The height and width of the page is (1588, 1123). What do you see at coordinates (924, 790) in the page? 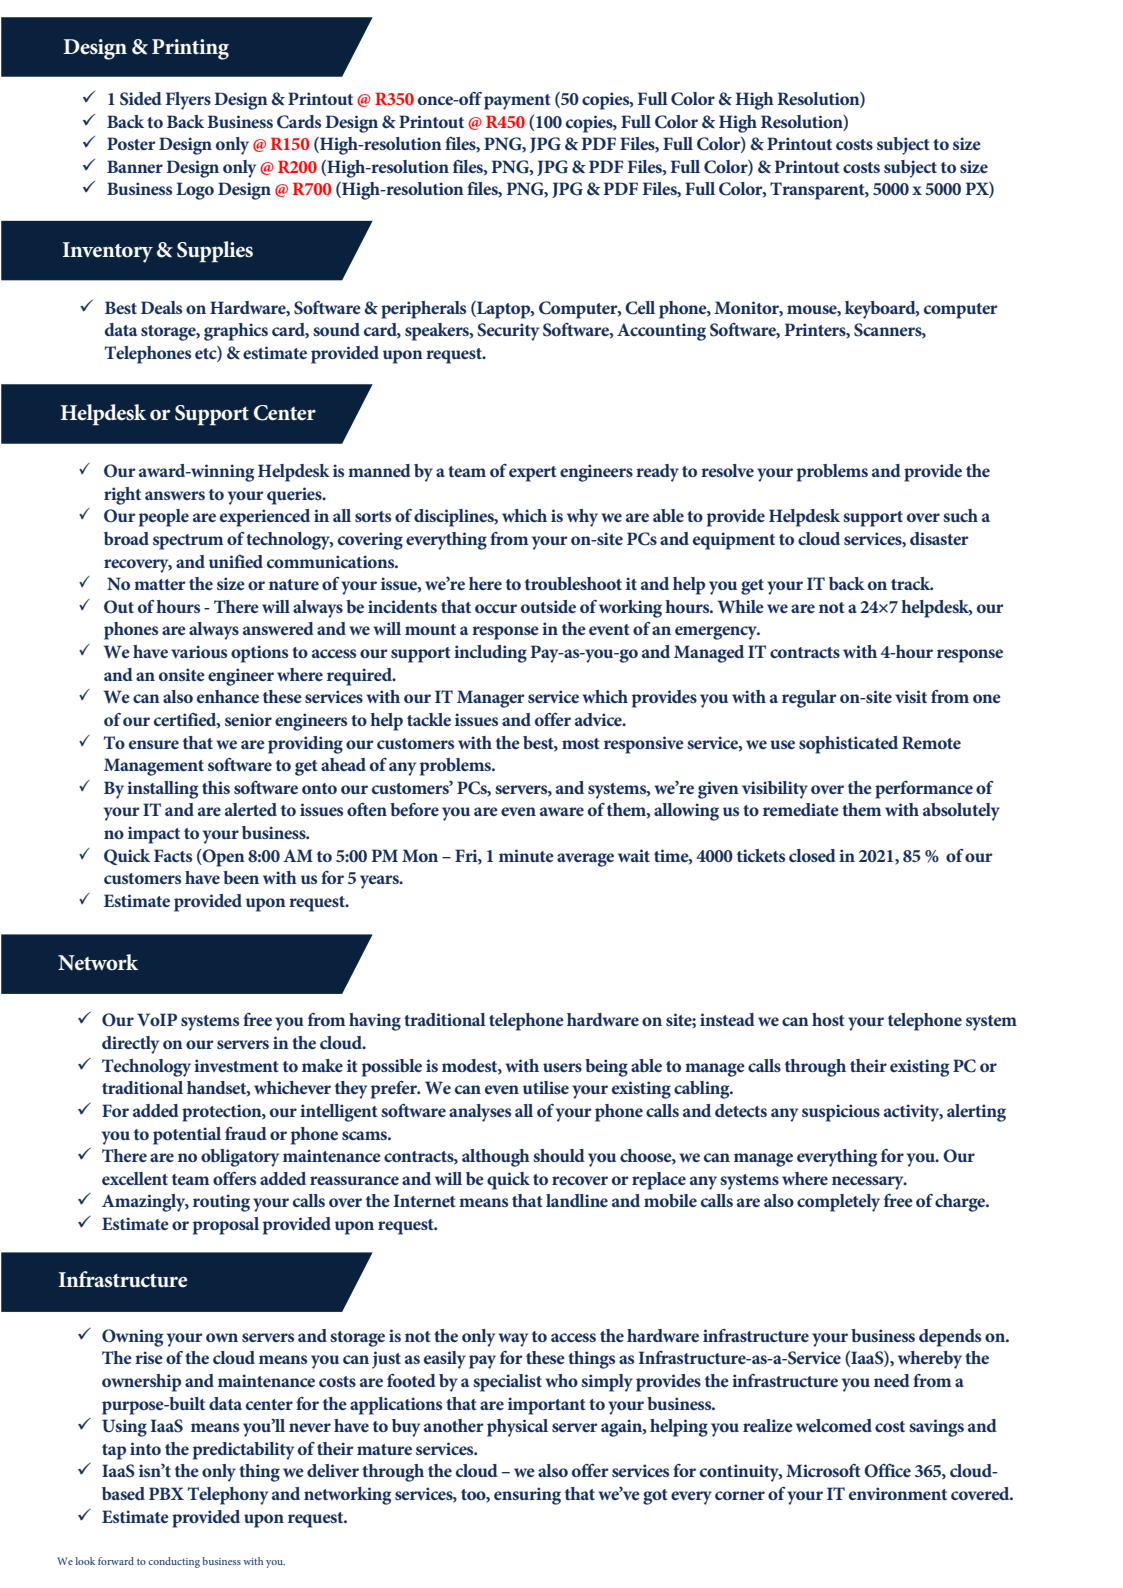
I see `performance` at bounding box center [924, 790].
